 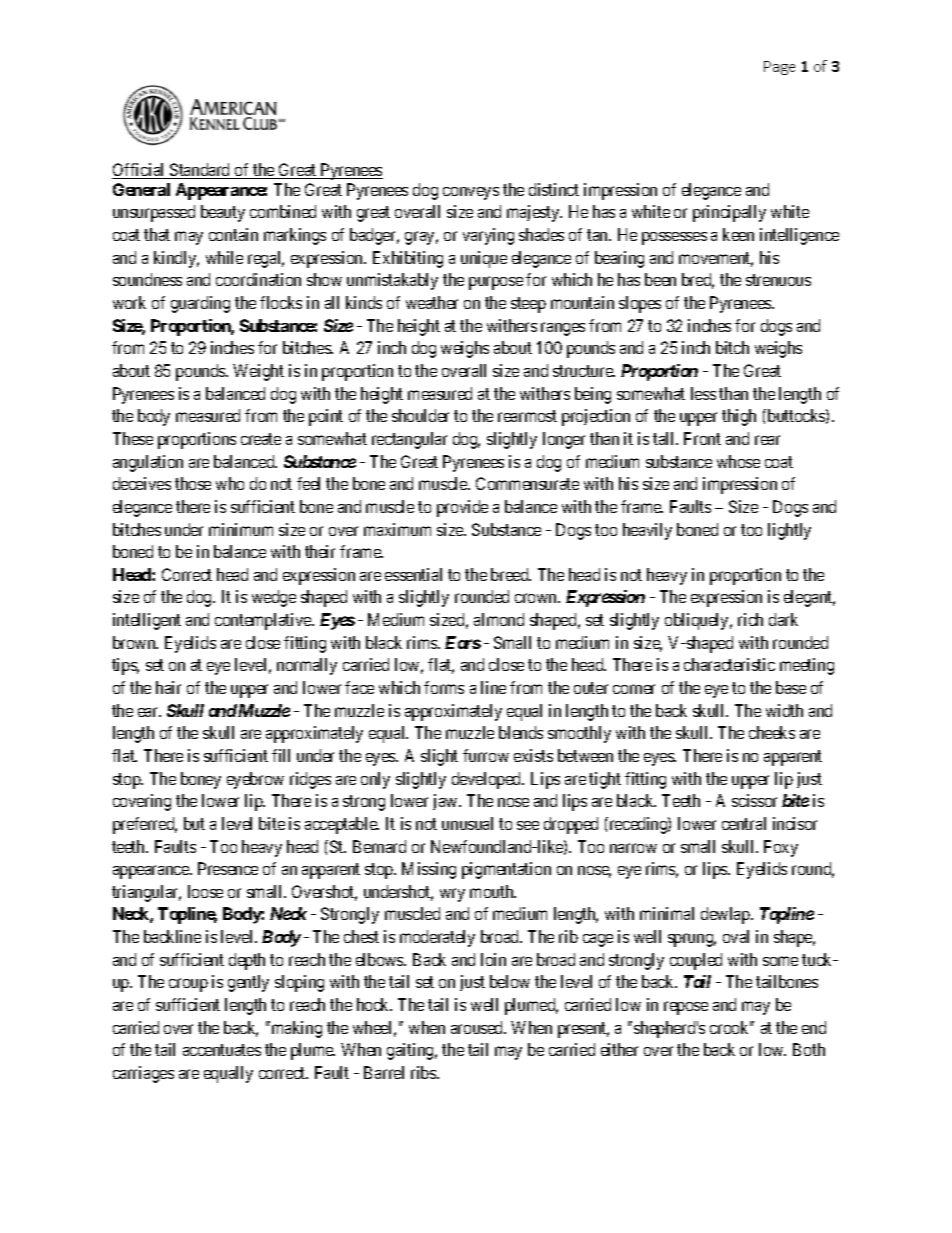 What do you see at coordinates (478, 1027) in the screenshot?
I see `aroused` at bounding box center [478, 1027].
